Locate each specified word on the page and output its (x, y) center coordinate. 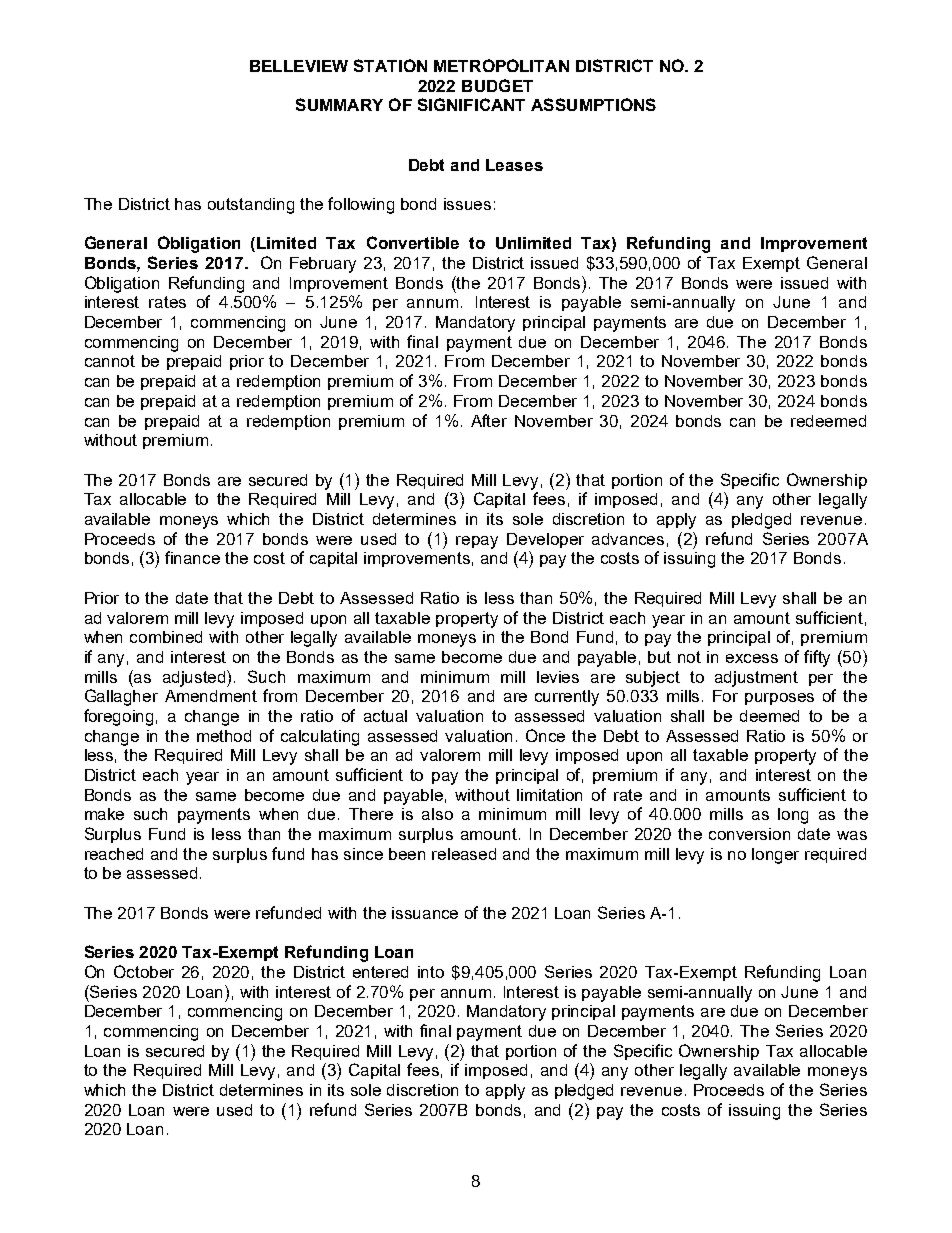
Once (545, 735)
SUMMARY (339, 104)
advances (628, 539)
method (224, 736)
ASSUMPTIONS (593, 104)
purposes (779, 699)
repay (477, 542)
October (144, 971)
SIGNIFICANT (471, 104)
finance (192, 557)
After (489, 420)
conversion (749, 834)
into (431, 972)
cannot (110, 361)
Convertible (413, 242)
